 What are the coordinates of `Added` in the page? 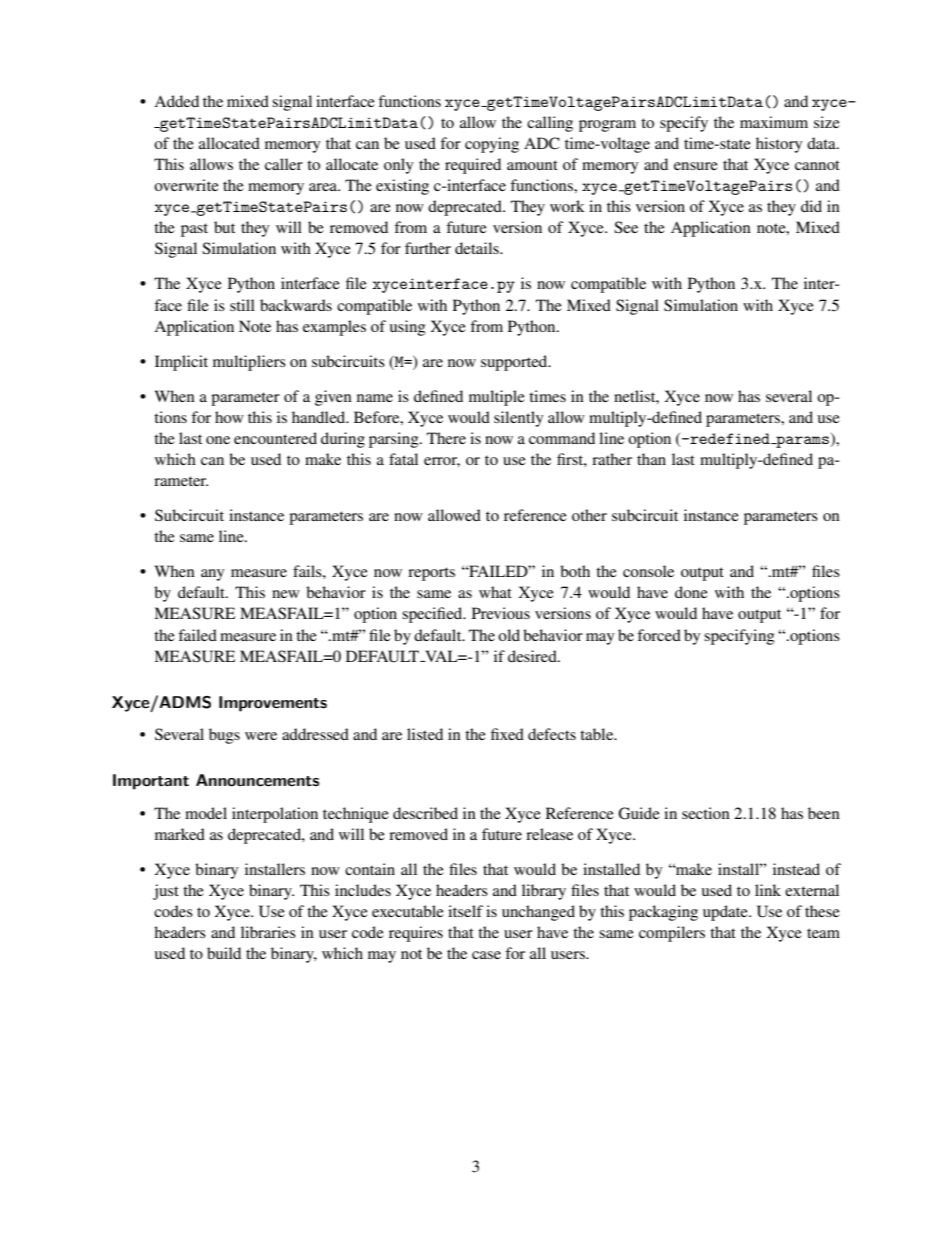 It's located at (176, 101).
